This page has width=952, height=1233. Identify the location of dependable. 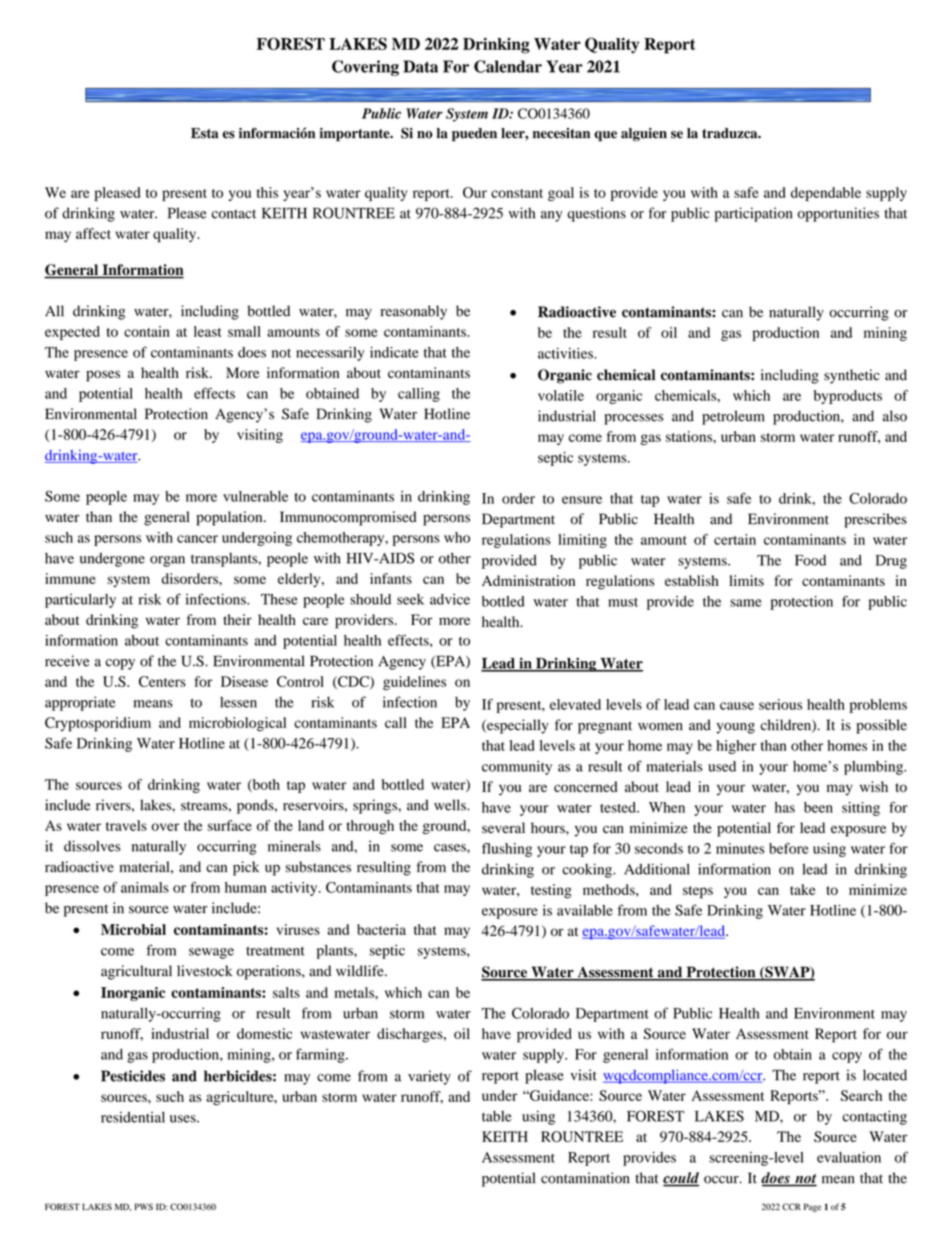
(826, 194).
